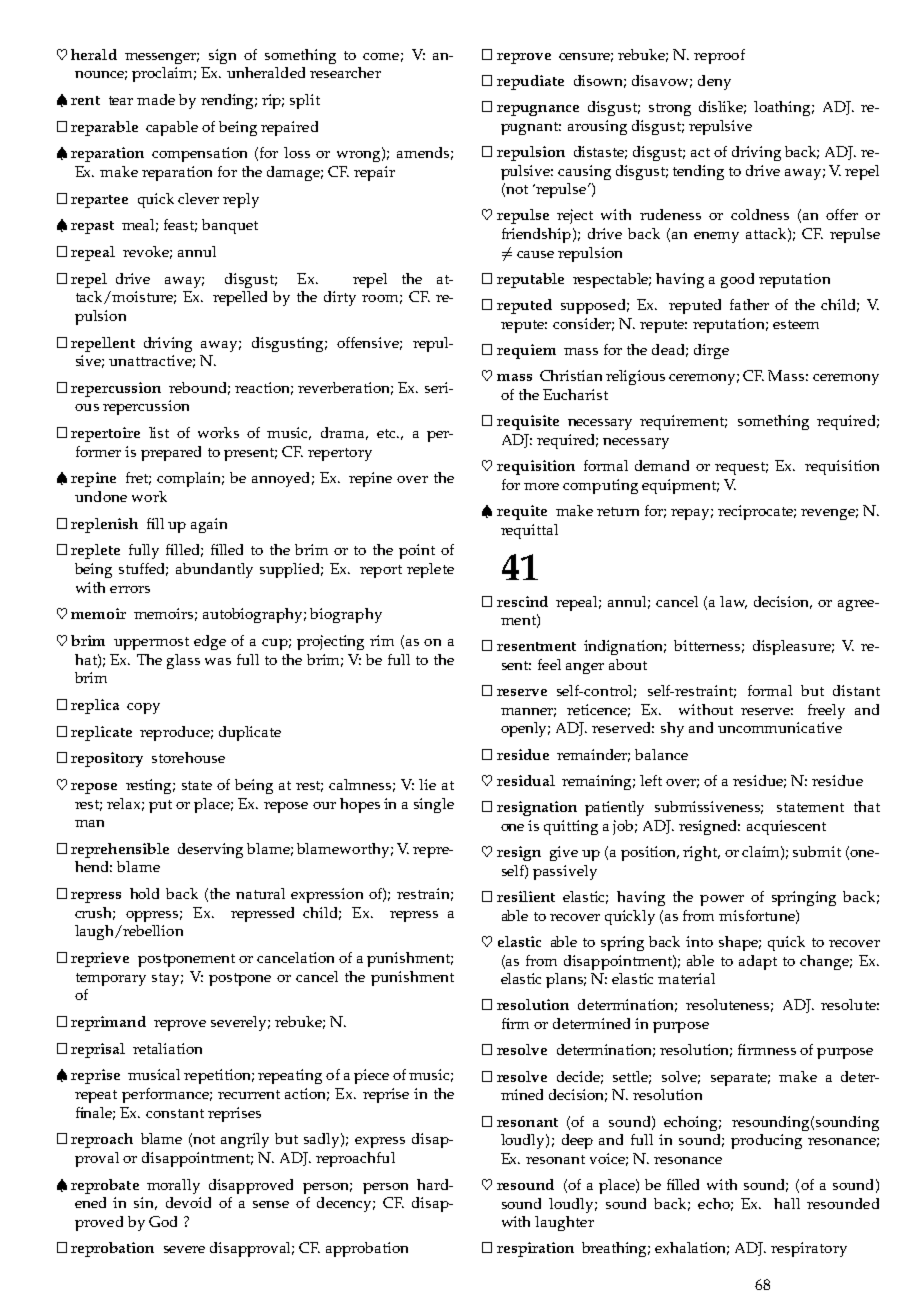 The image size is (924, 1308). What do you see at coordinates (530, 82) in the screenshot?
I see `repudiate` at bounding box center [530, 82].
